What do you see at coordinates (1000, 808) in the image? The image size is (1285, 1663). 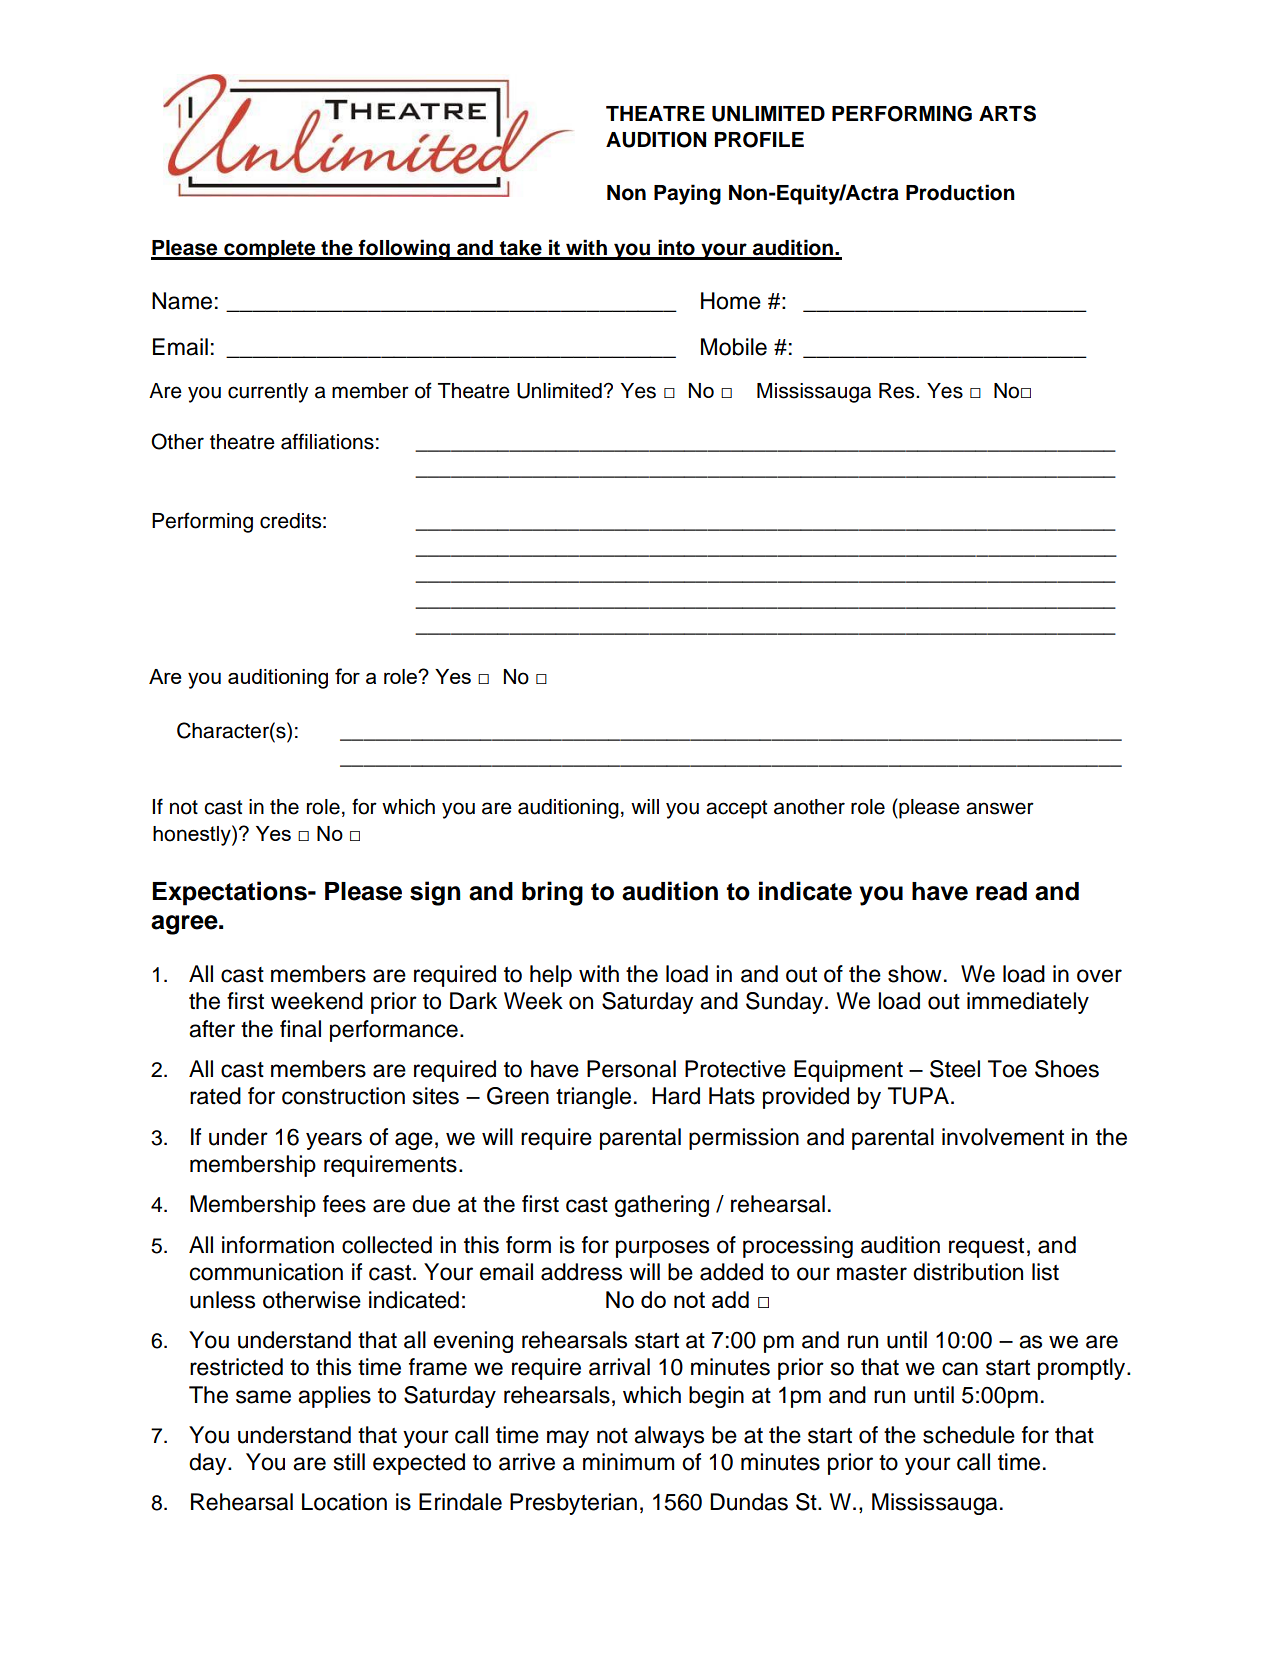 I see `answer` at bounding box center [1000, 808].
